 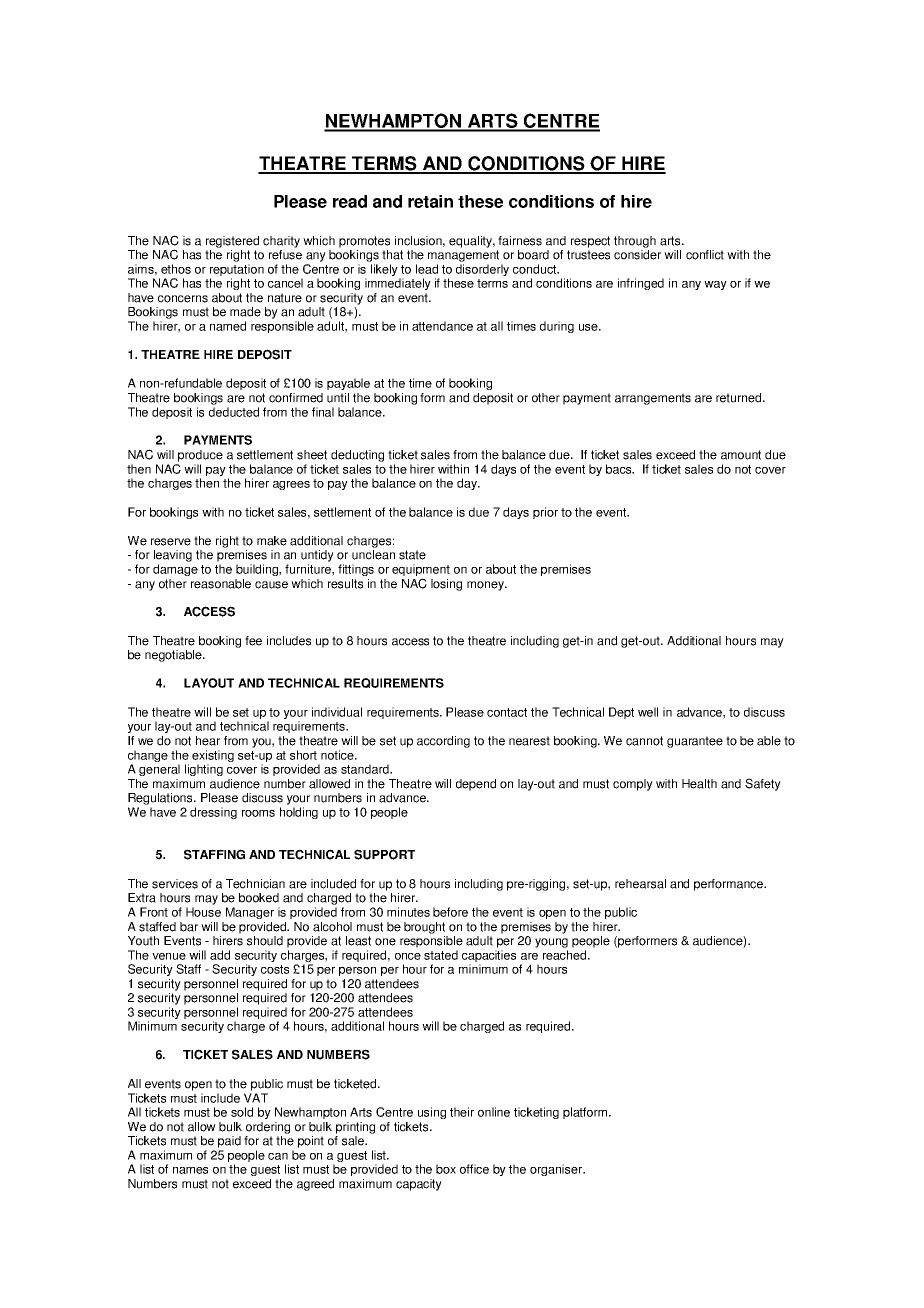 I want to click on bacs, so click(x=620, y=469).
